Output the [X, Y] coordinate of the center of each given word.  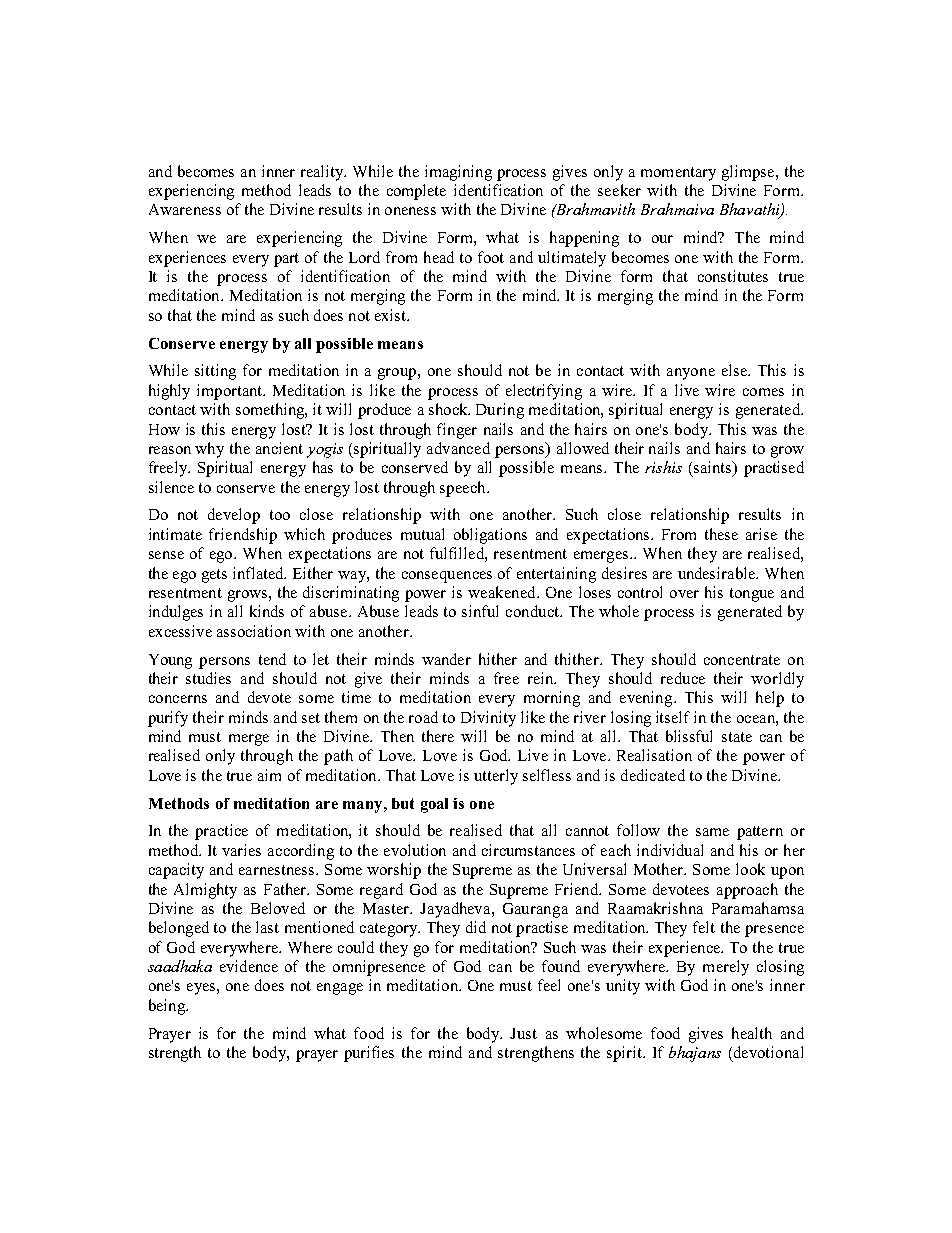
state [737, 737]
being [168, 1007]
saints [714, 468]
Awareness [185, 209]
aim [269, 775]
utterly [496, 777]
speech [464, 489]
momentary [678, 174]
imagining [458, 173]
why [209, 450]
